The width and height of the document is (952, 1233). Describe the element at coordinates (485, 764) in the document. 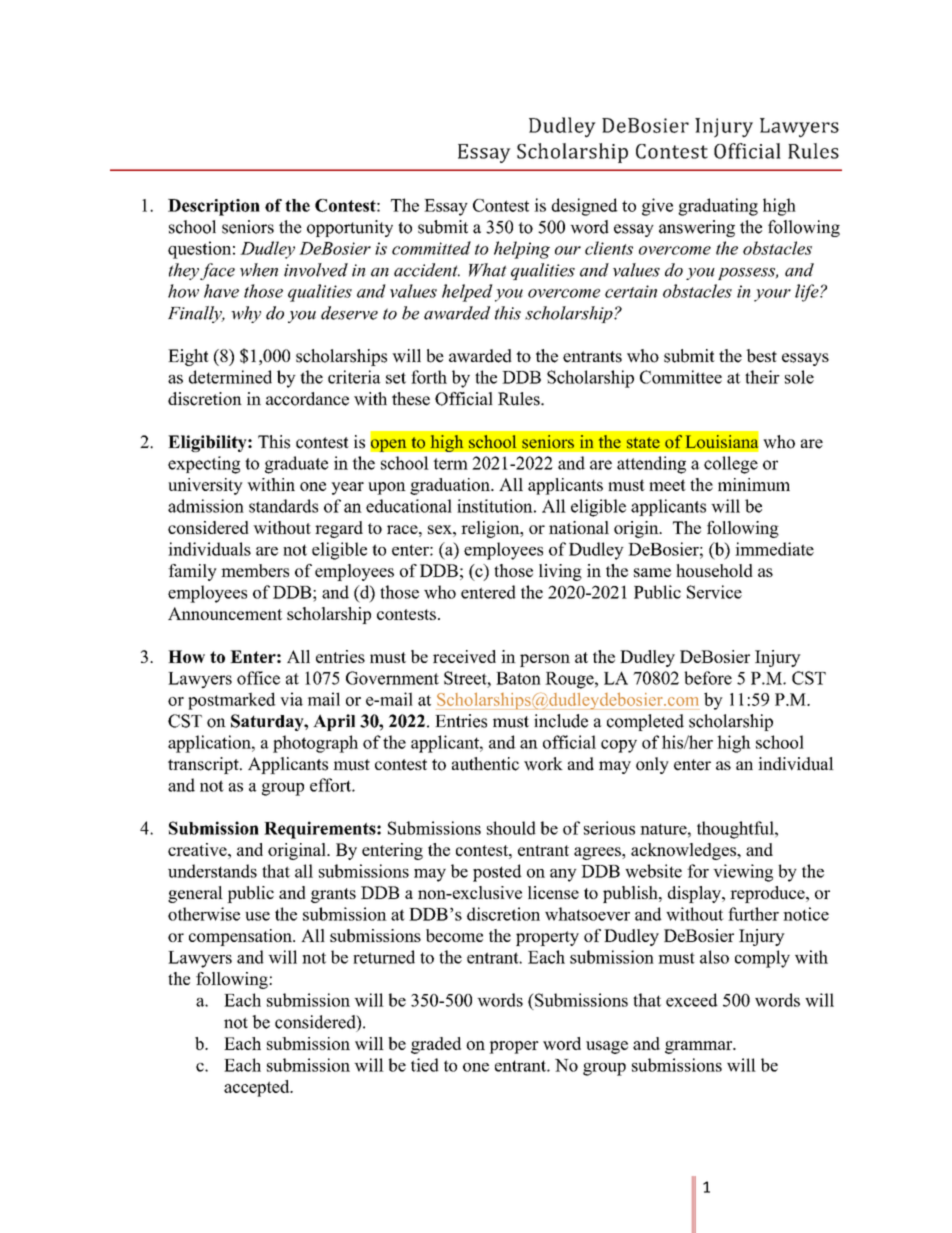

I see `authentic` at that location.
